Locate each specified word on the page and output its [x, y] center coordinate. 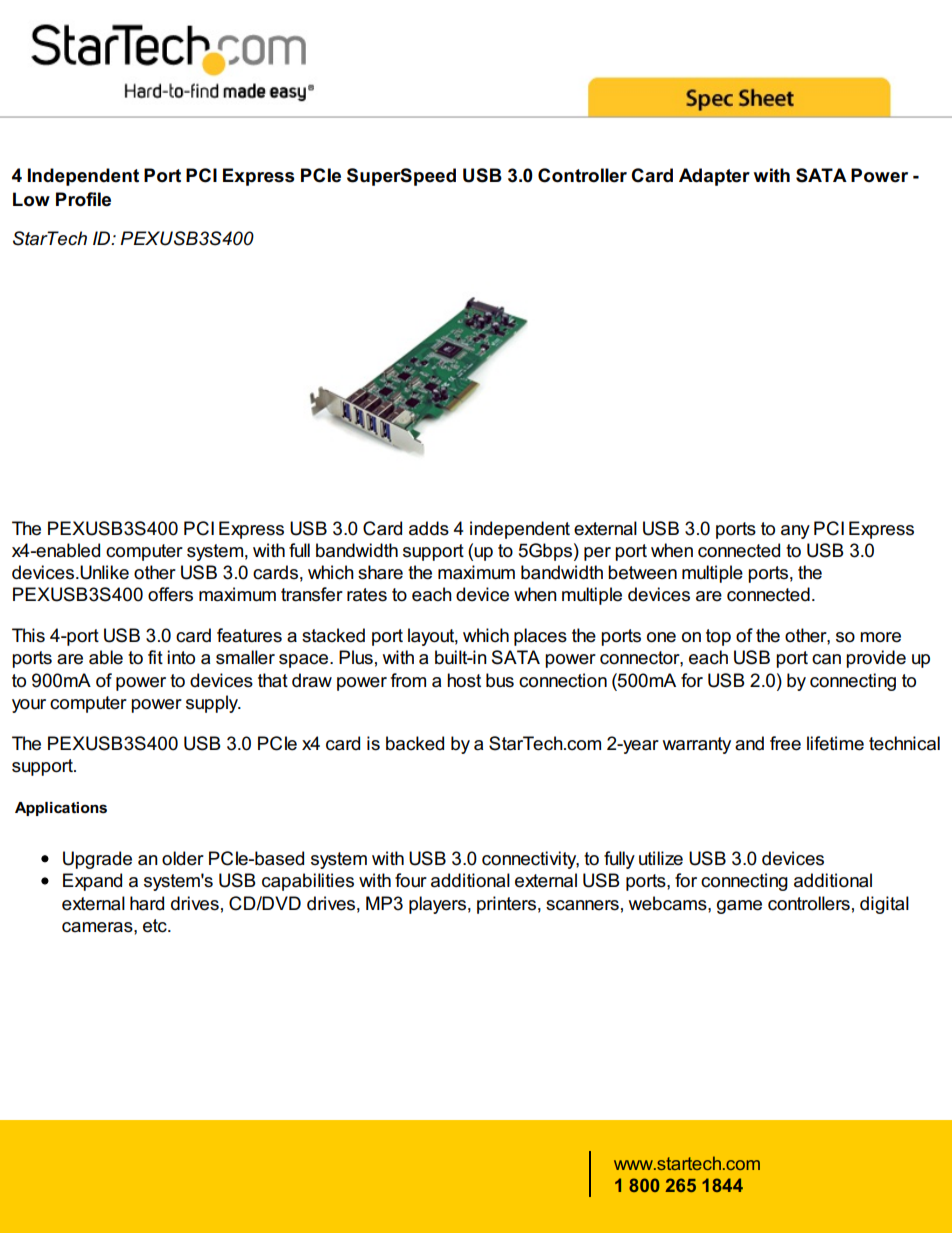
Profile [83, 199]
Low [31, 199]
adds [429, 528]
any [795, 532]
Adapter [714, 177]
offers [170, 594]
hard [147, 903]
